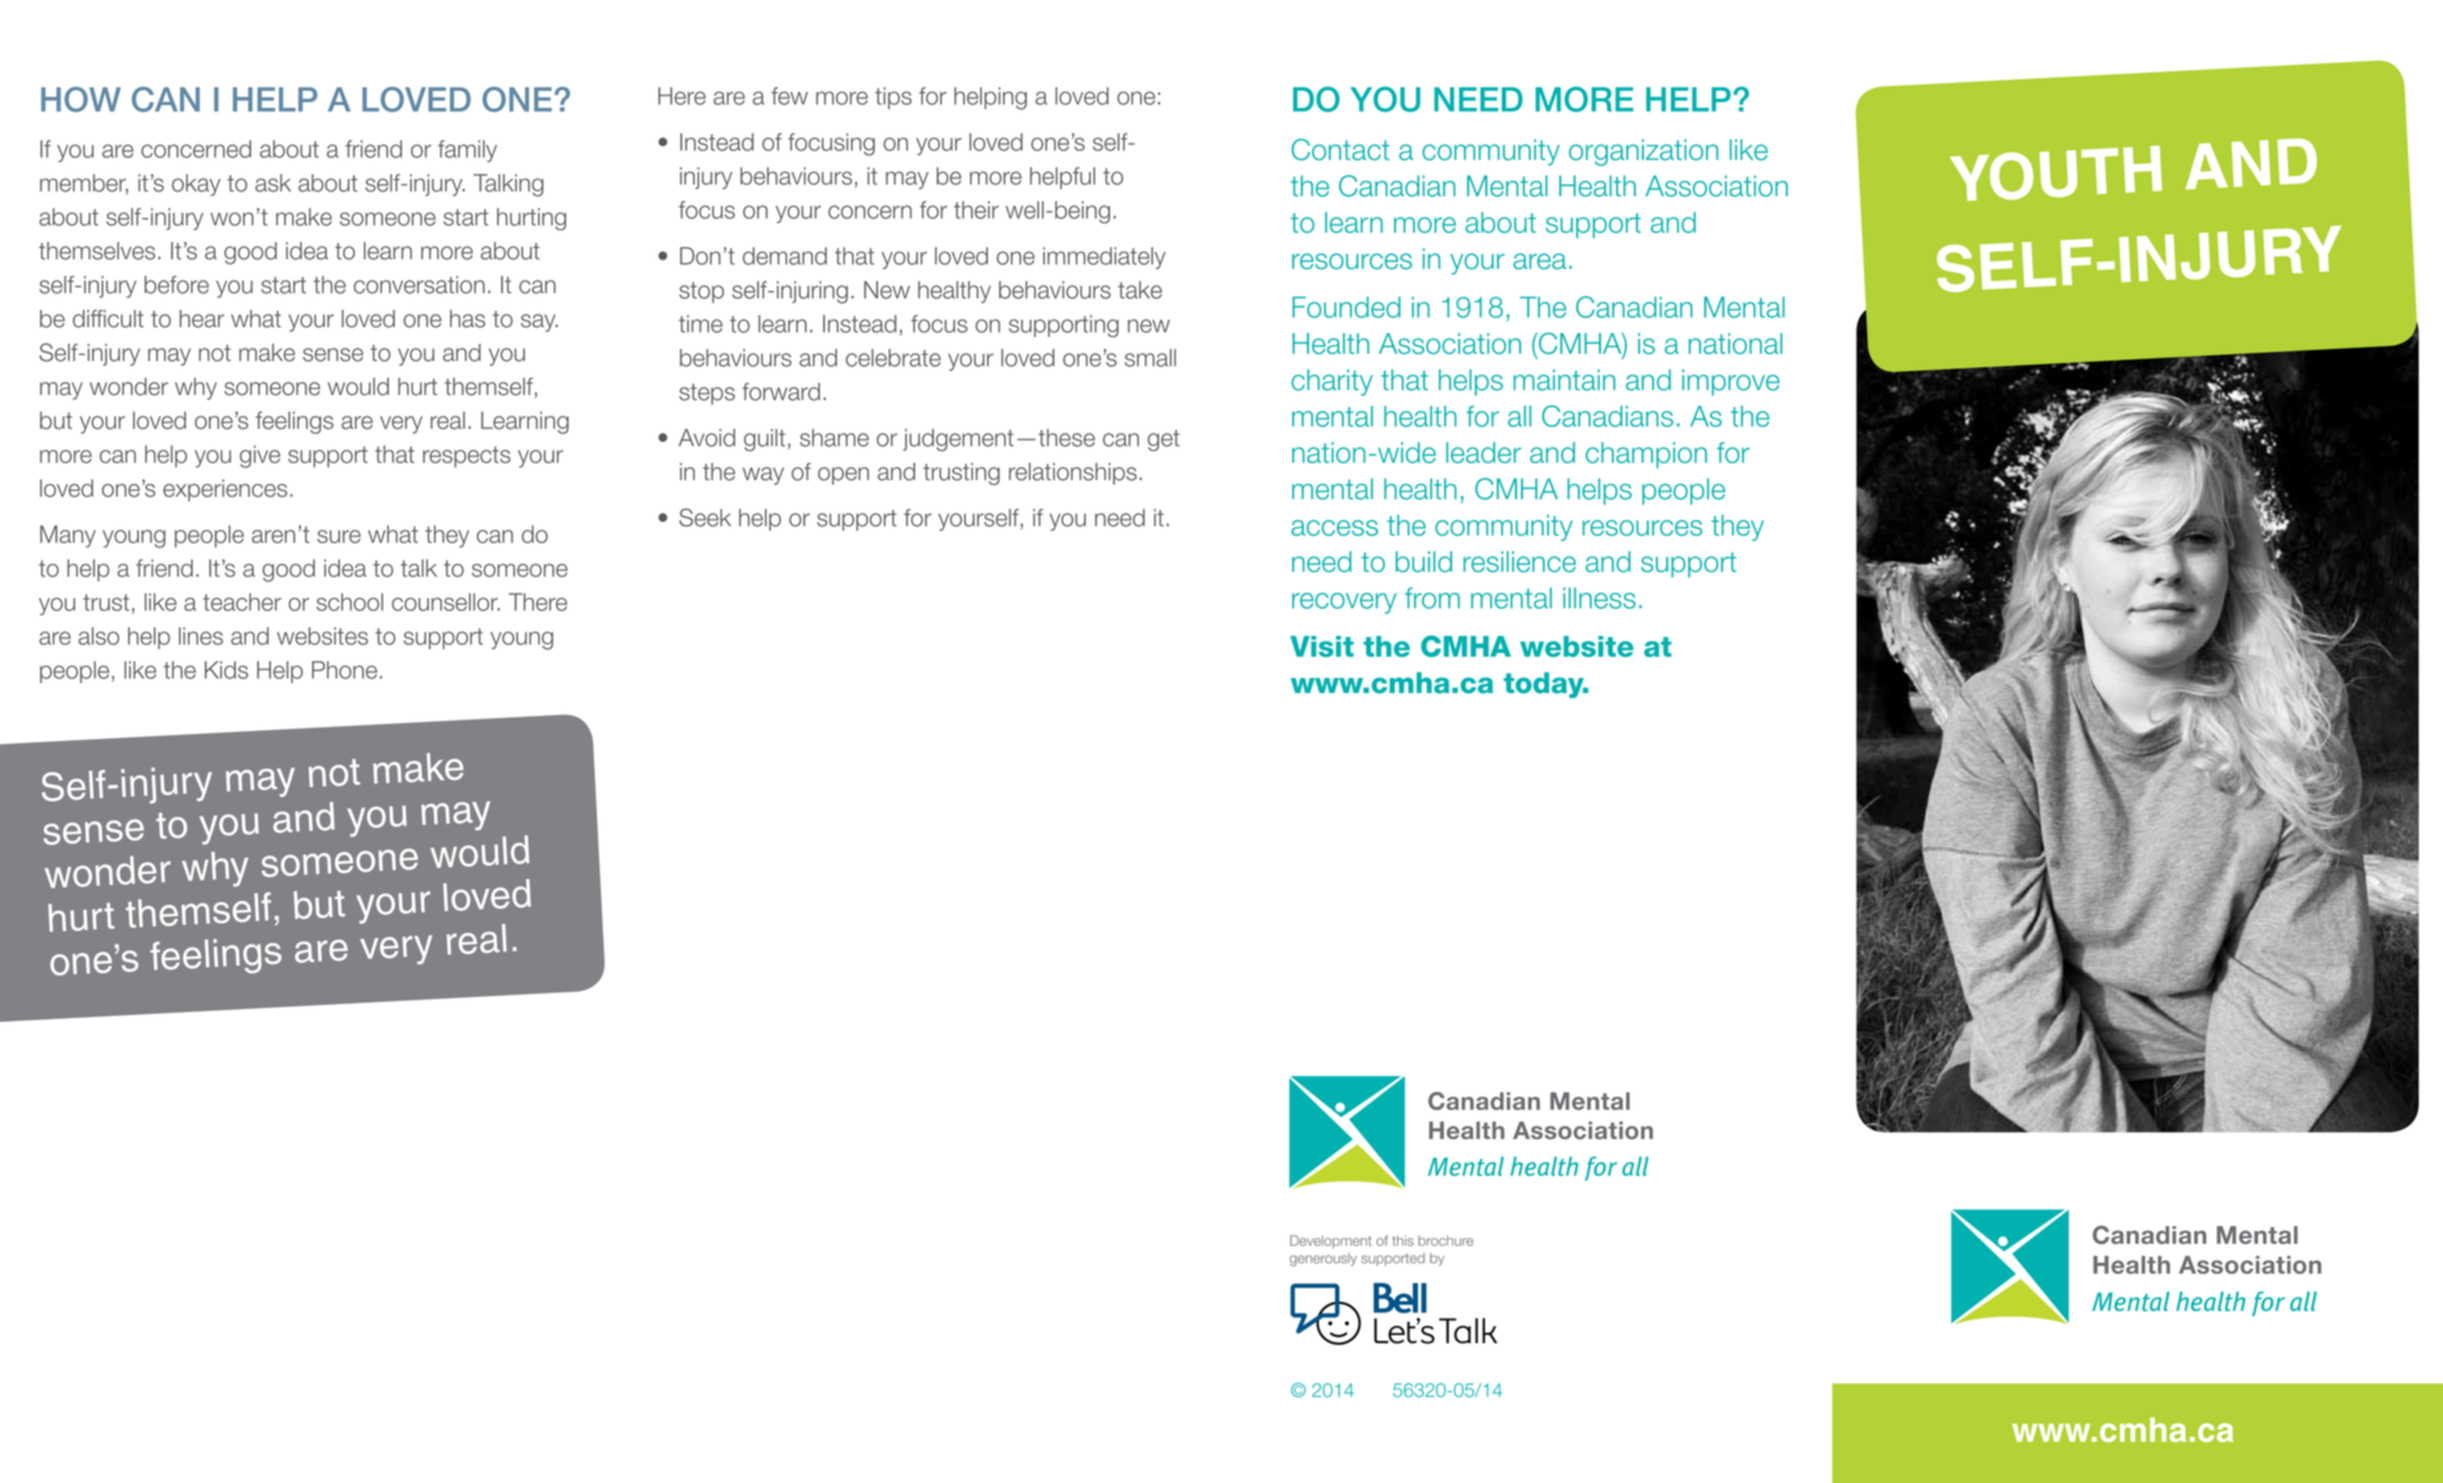  Describe the element at coordinates (1322, 646) in the screenshot. I see `Visit` at that location.
